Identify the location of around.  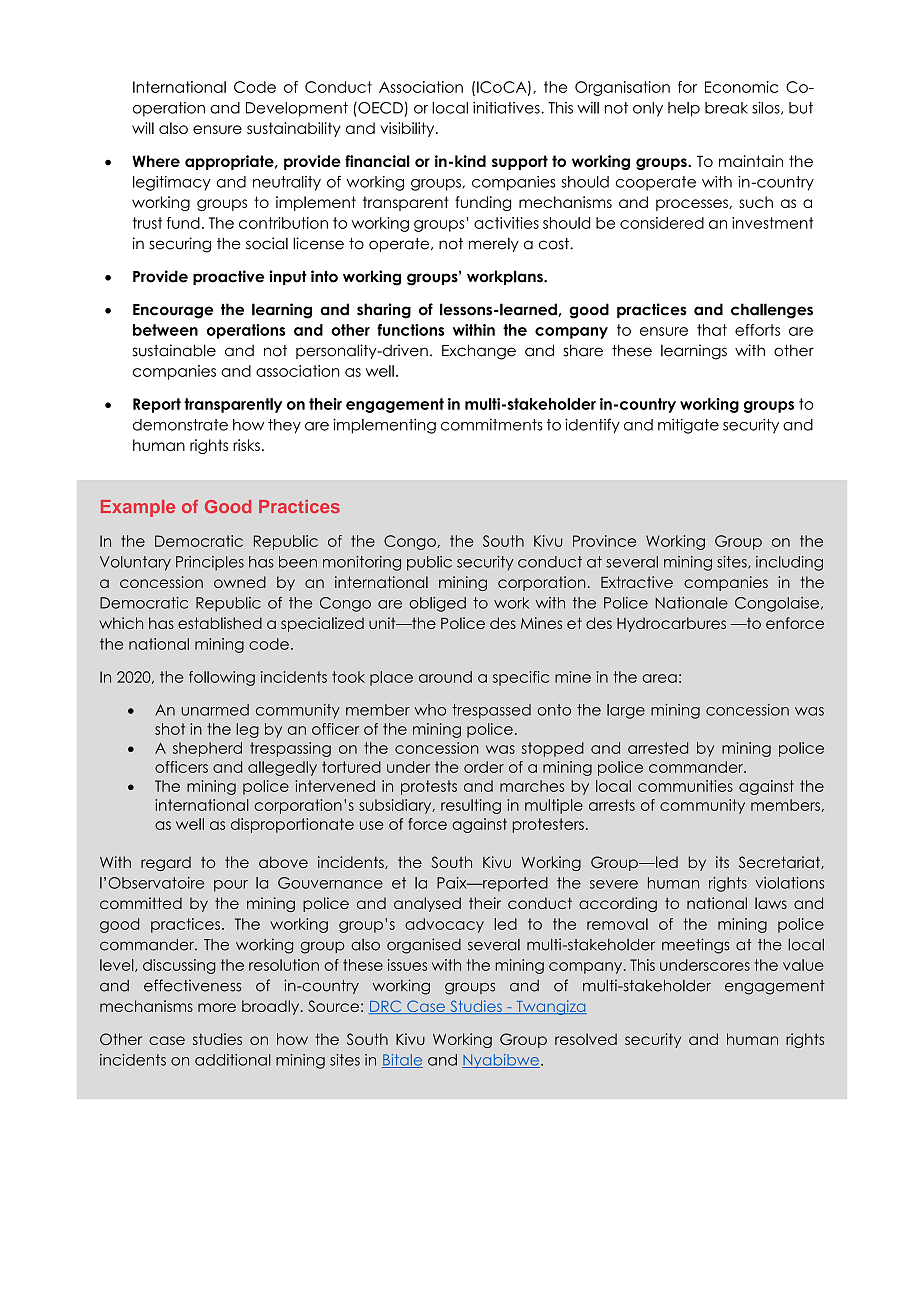
(445, 677).
